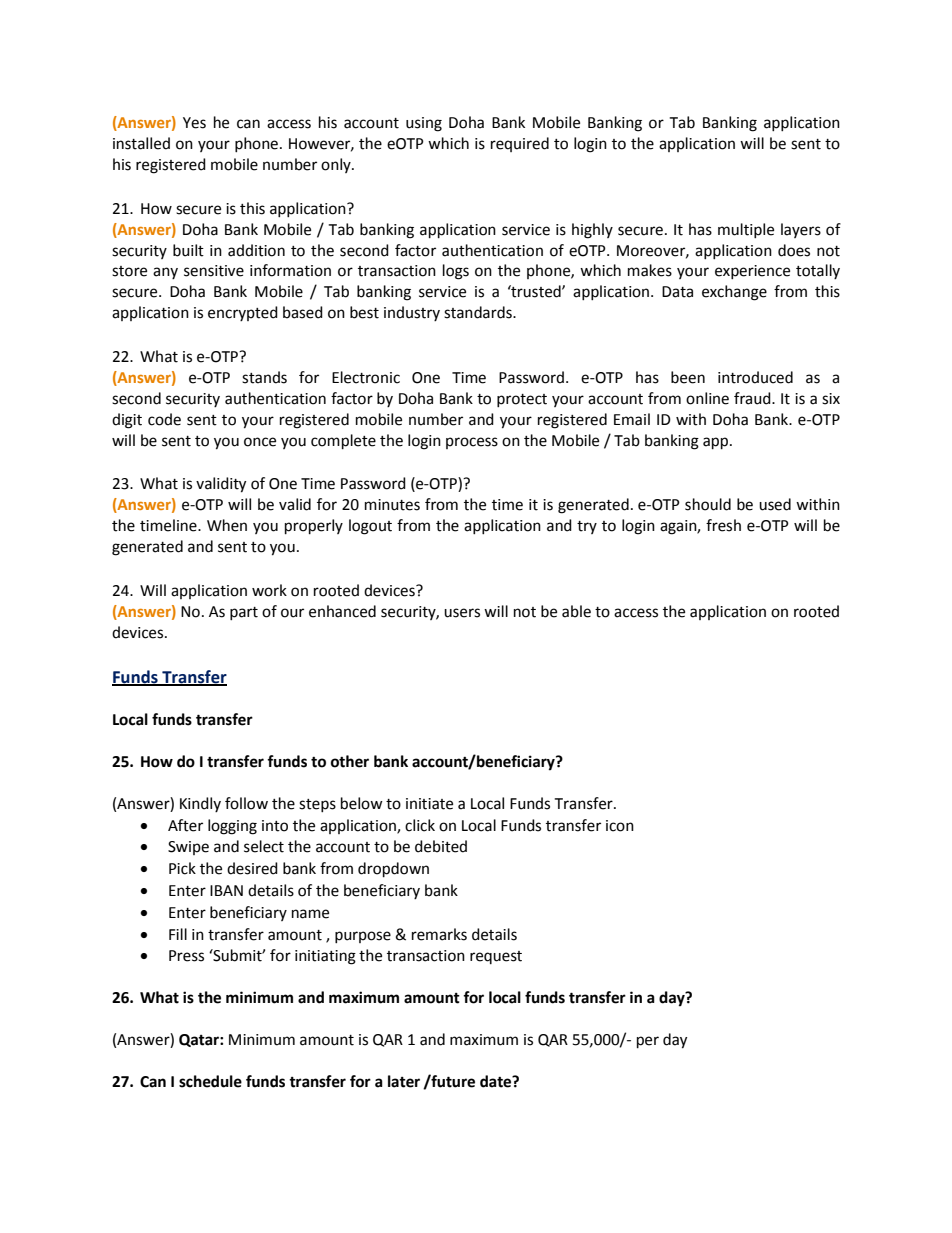 The height and width of the document is (1233, 952). Describe the element at coordinates (723, 525) in the document. I see `fresh` at that location.
